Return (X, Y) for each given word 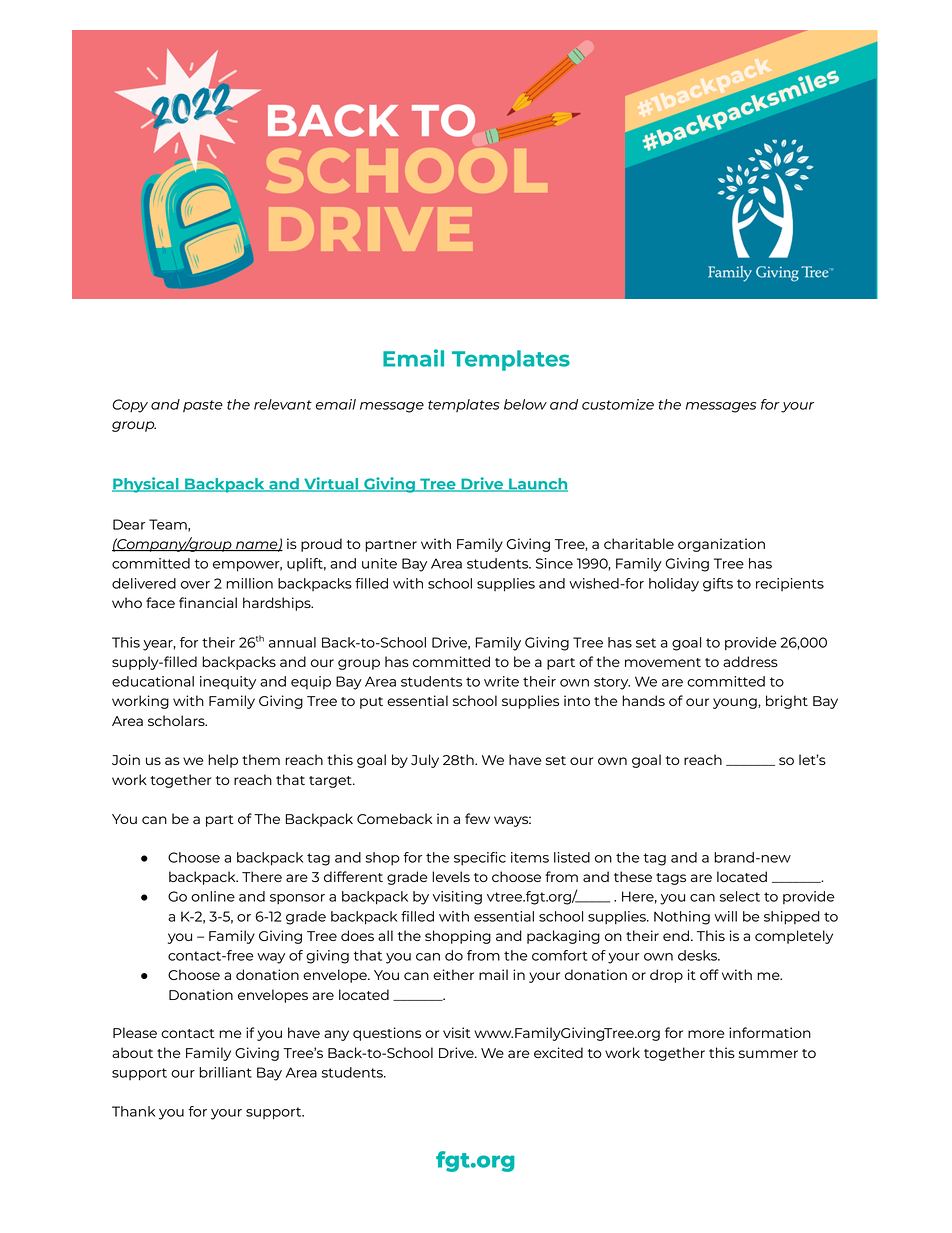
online (213, 896)
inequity (228, 683)
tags (671, 879)
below (525, 404)
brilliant (225, 1072)
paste (203, 406)
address (750, 661)
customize (618, 404)
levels (451, 876)
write (501, 681)
